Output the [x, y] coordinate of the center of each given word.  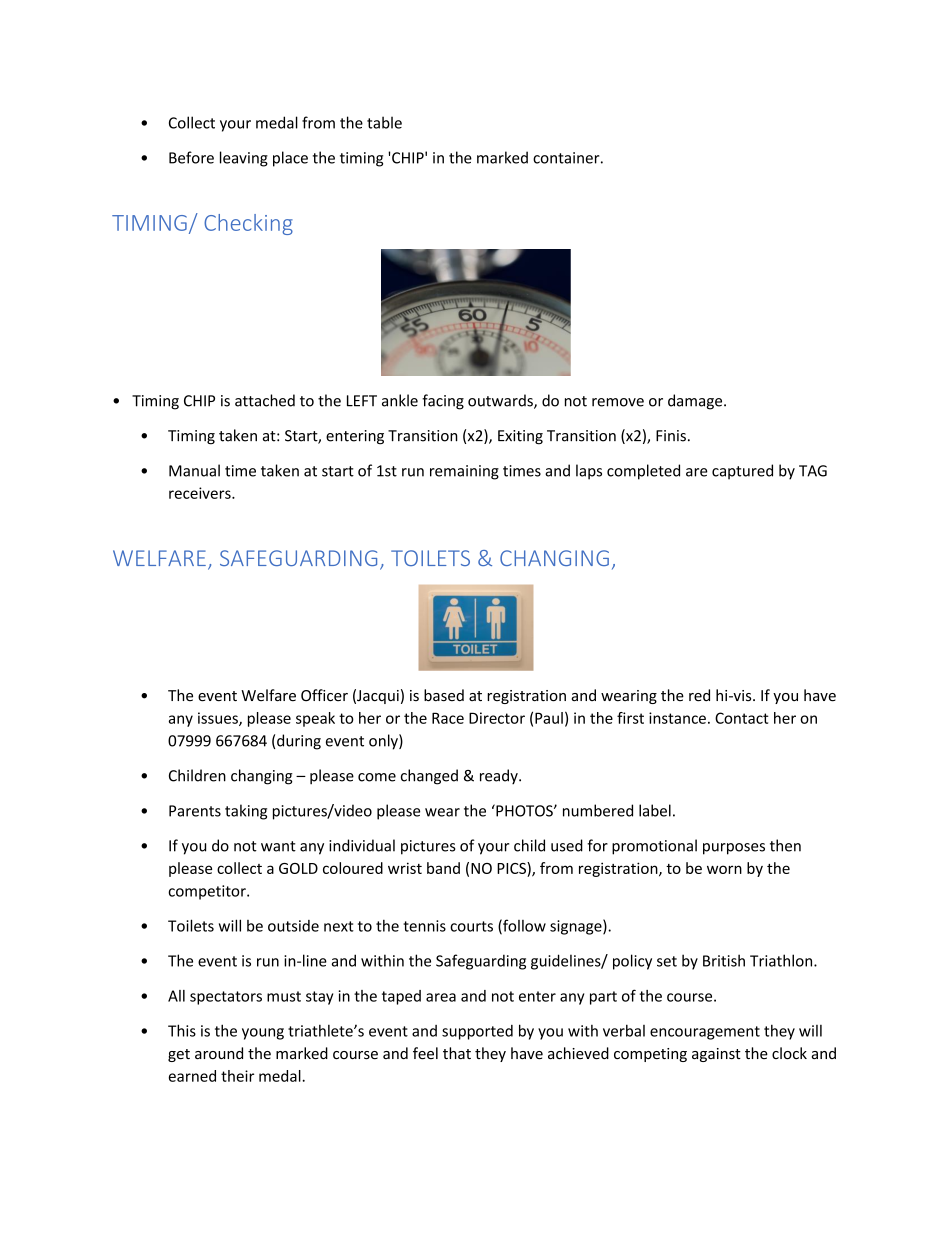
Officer [324, 695]
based [444, 695]
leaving [244, 159]
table [384, 122]
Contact [742, 718]
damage [696, 402]
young [263, 1034]
